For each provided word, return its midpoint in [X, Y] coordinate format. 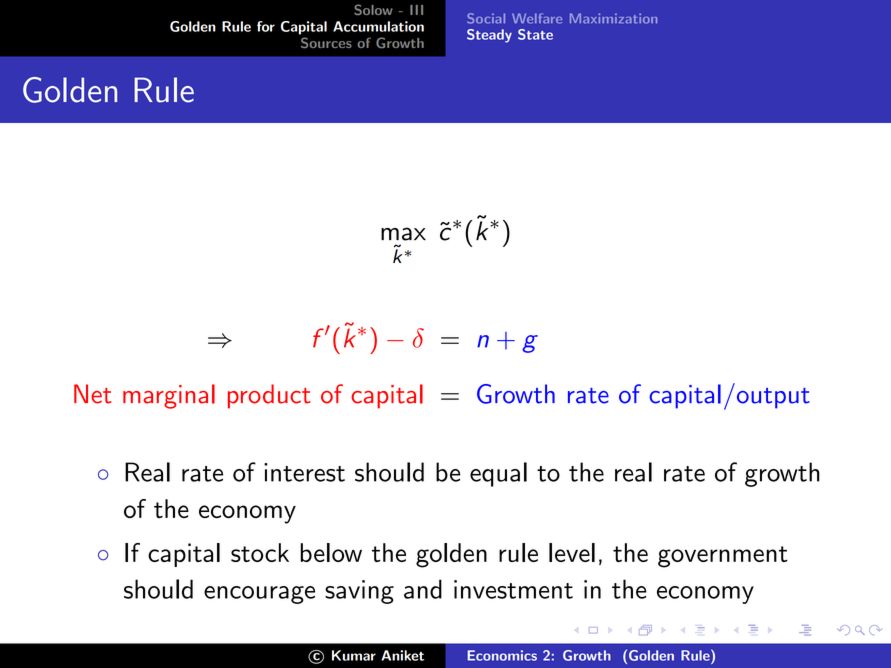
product [269, 396]
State [535, 34]
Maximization [613, 18]
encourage [259, 595]
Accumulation [378, 26]
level [572, 552]
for [266, 26]
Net [93, 394]
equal [498, 474]
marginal [169, 396]
